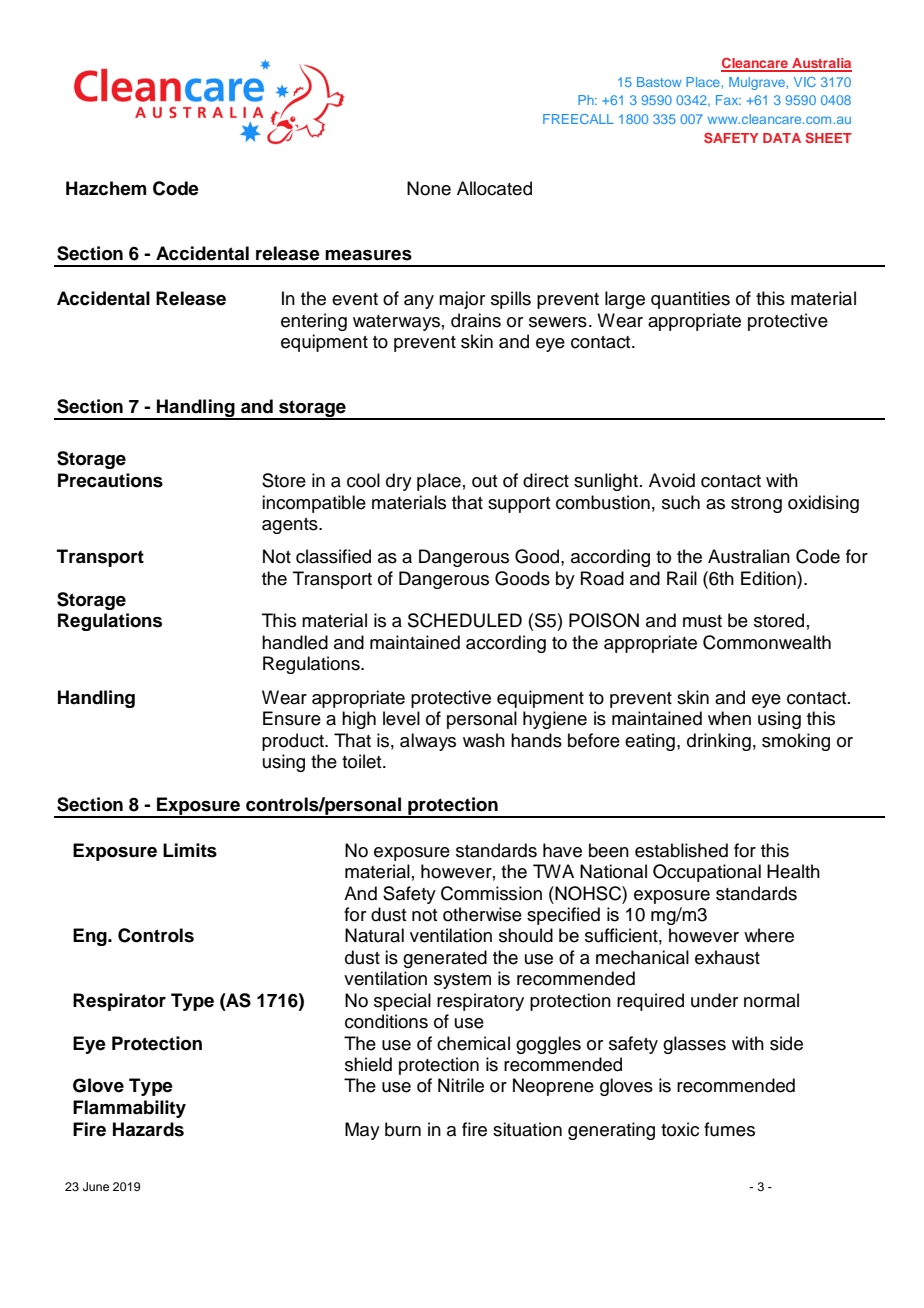 This screenshot has height=1308, width=924. I want to click on measures, so click(368, 255).
